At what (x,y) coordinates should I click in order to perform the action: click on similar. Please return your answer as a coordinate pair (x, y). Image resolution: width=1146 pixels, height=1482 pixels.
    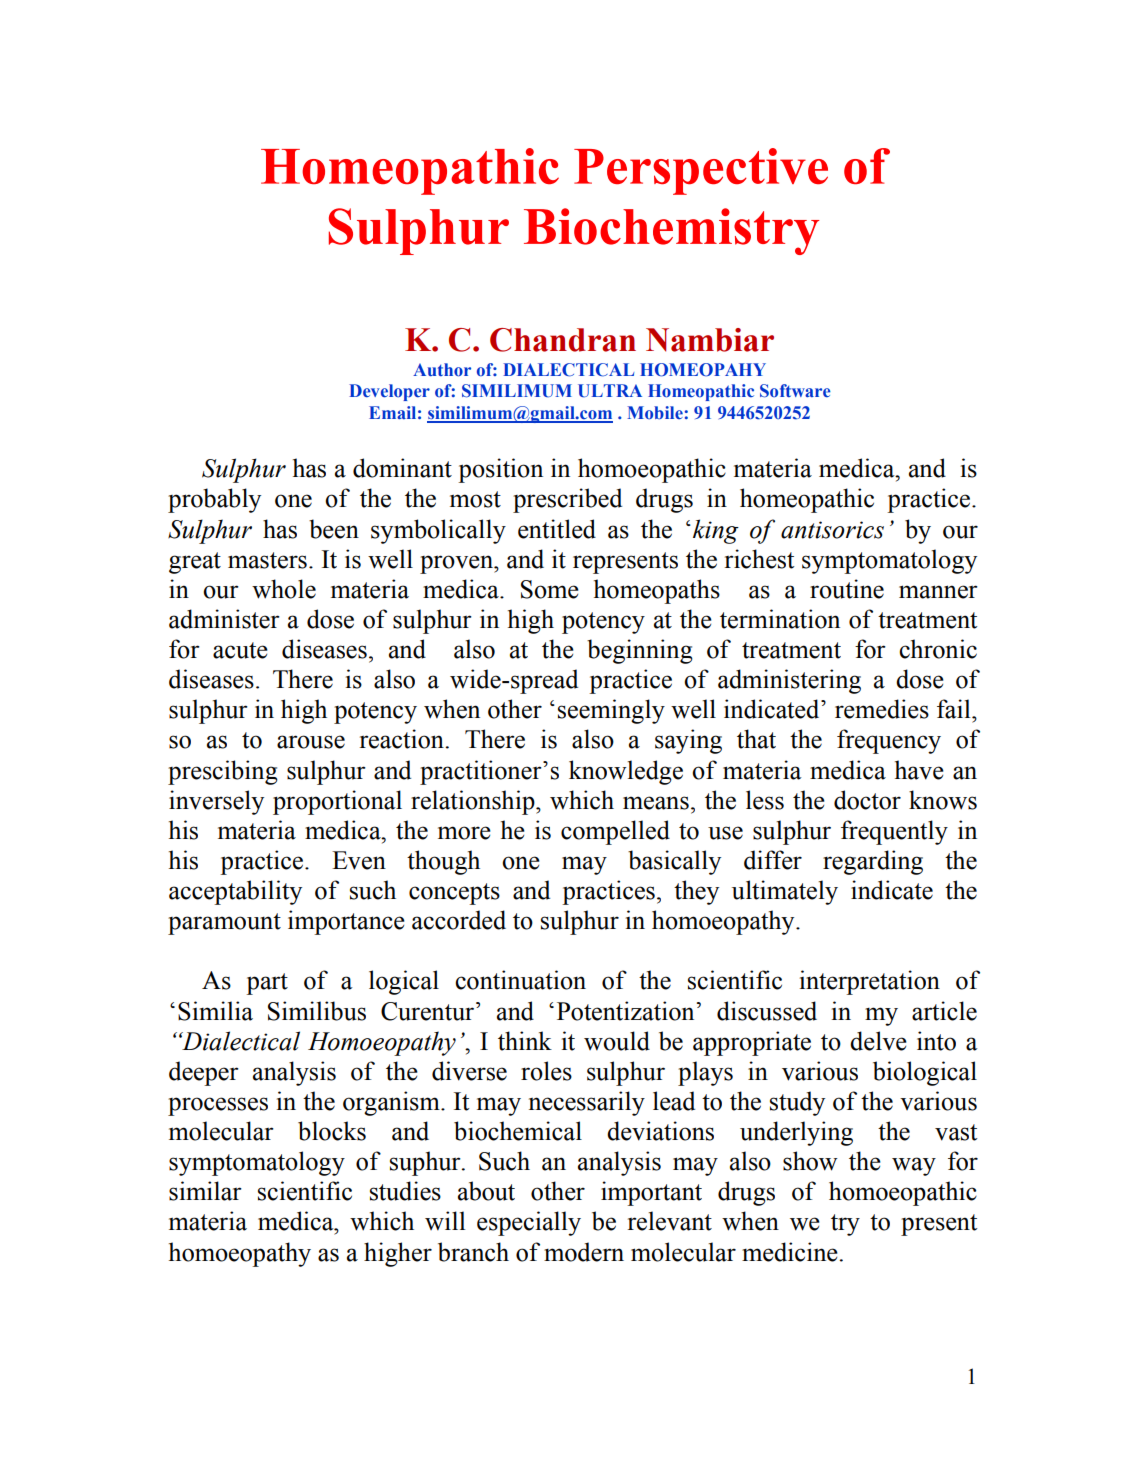
    Looking at the image, I should click on (205, 1191).
